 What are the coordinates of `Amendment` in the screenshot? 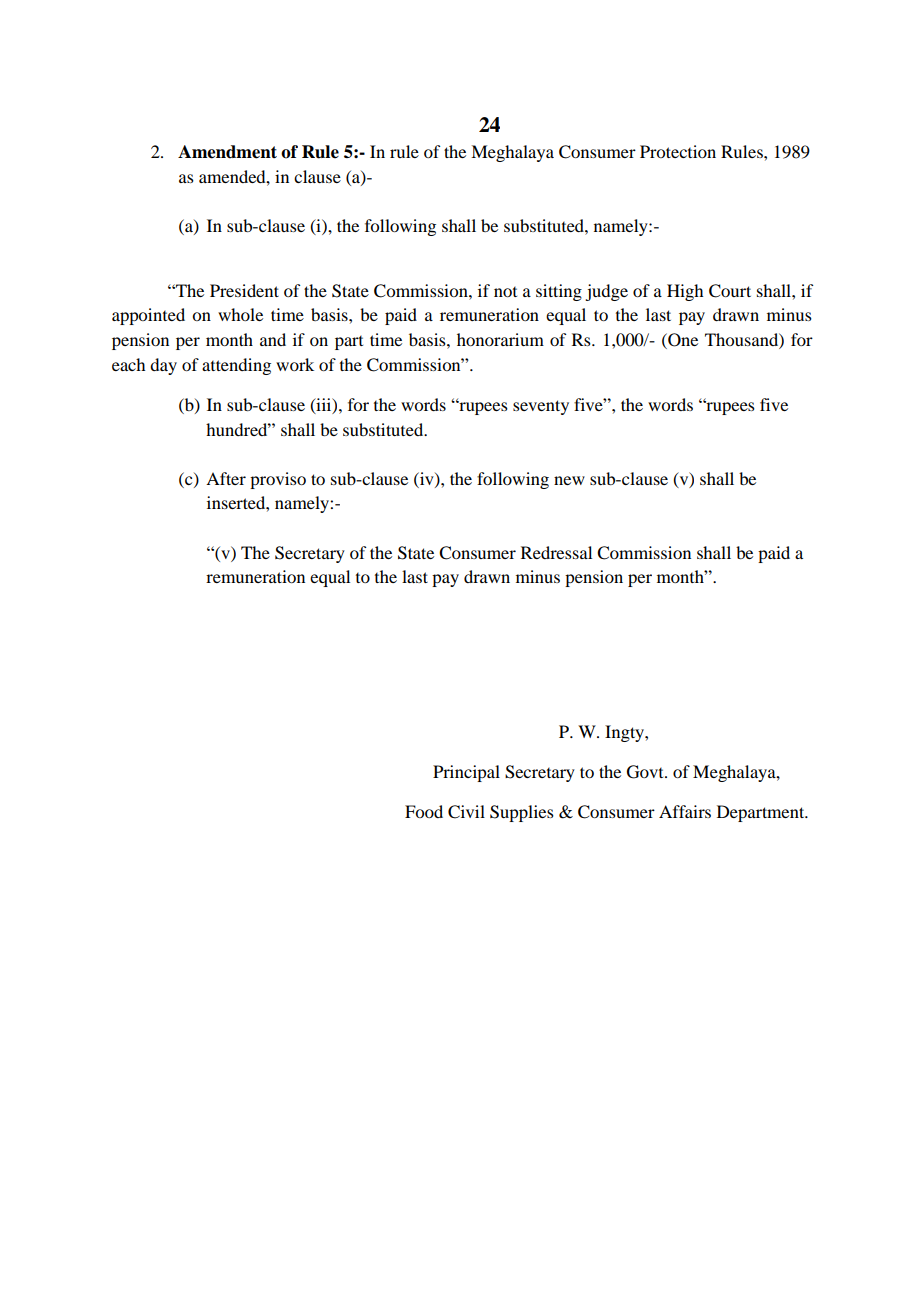 It's located at (227, 152).
